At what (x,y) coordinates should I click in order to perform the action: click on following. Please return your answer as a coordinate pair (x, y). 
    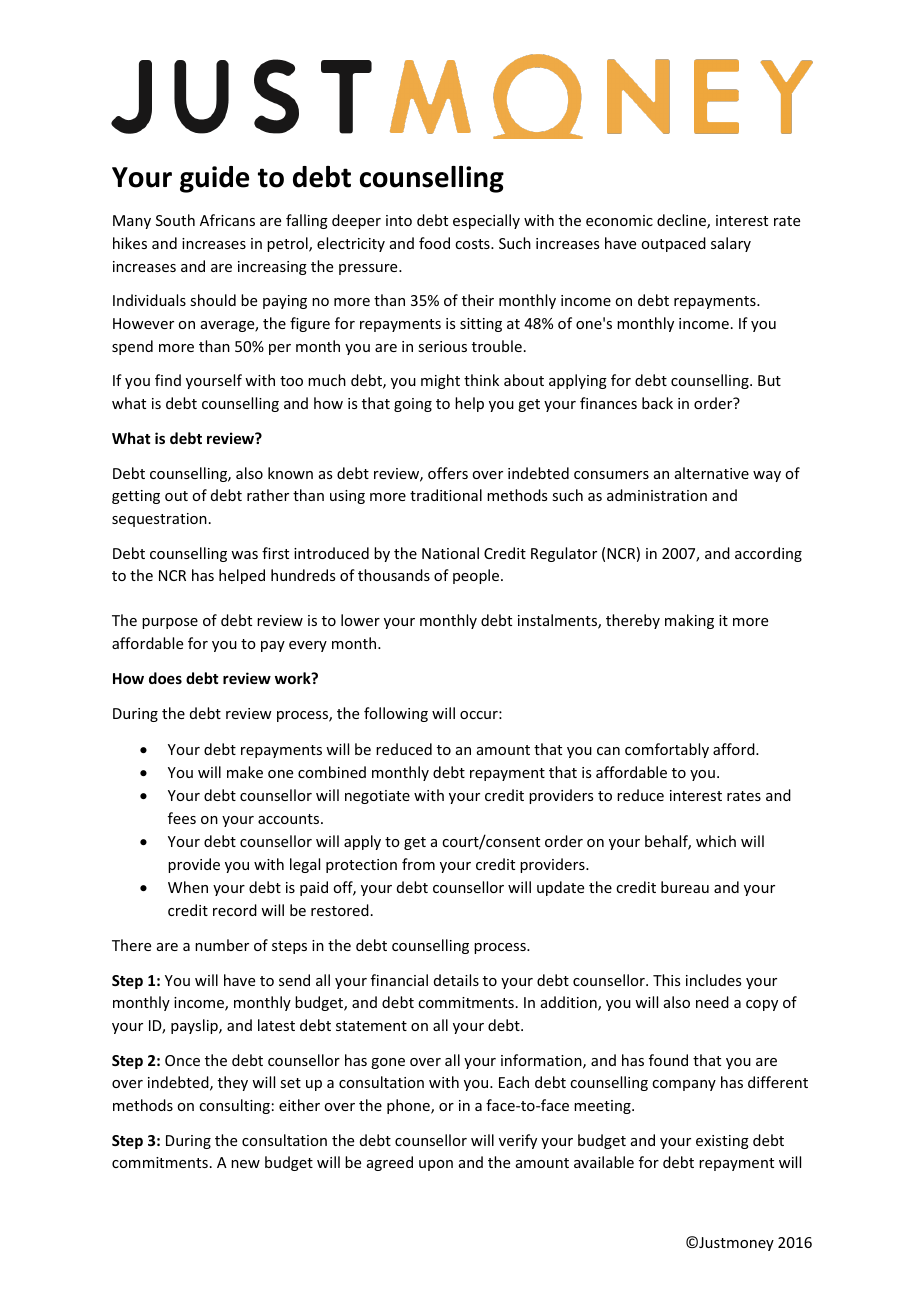
    Looking at the image, I should click on (396, 714).
